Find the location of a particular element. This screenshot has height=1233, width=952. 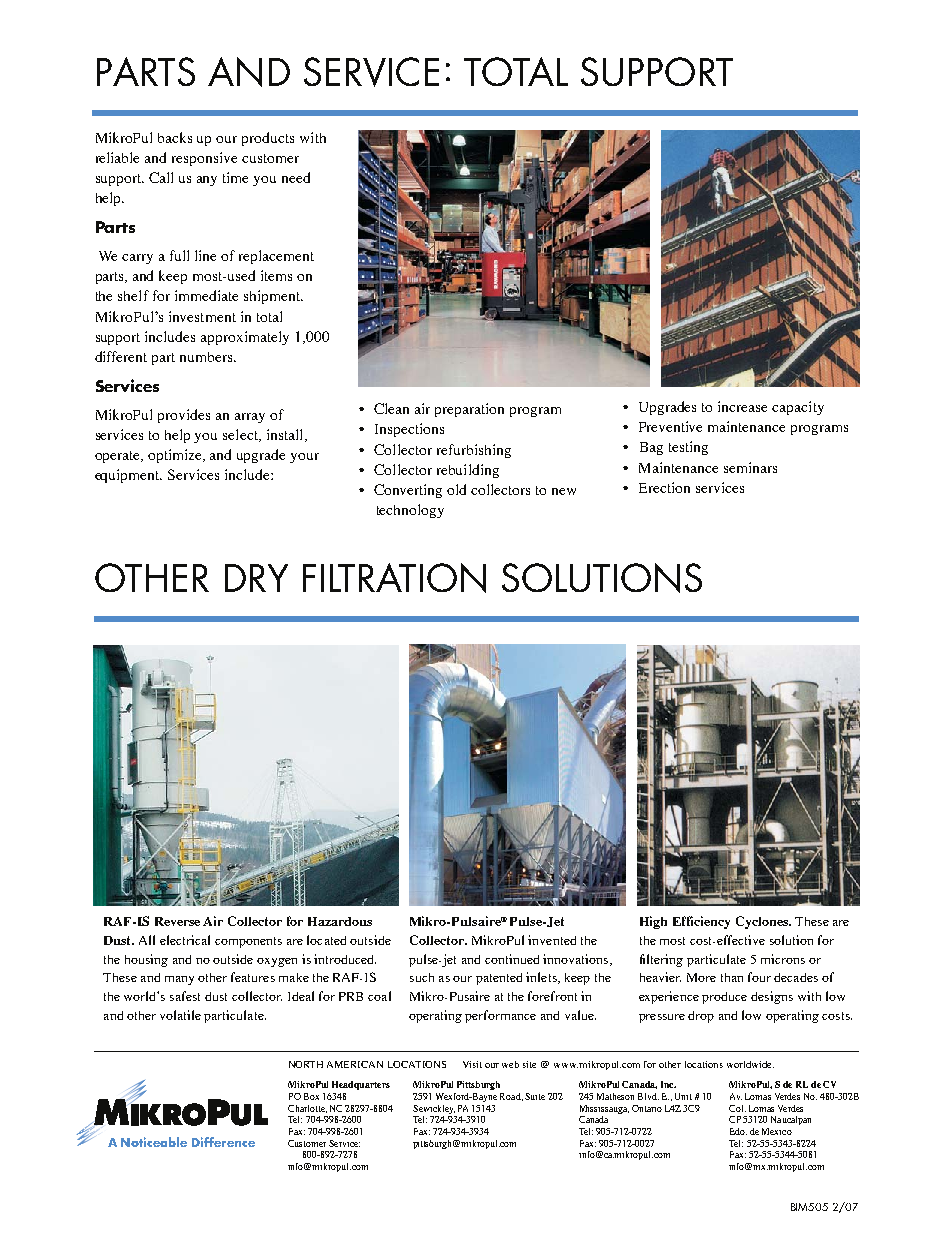

provides is located at coordinates (184, 416).
